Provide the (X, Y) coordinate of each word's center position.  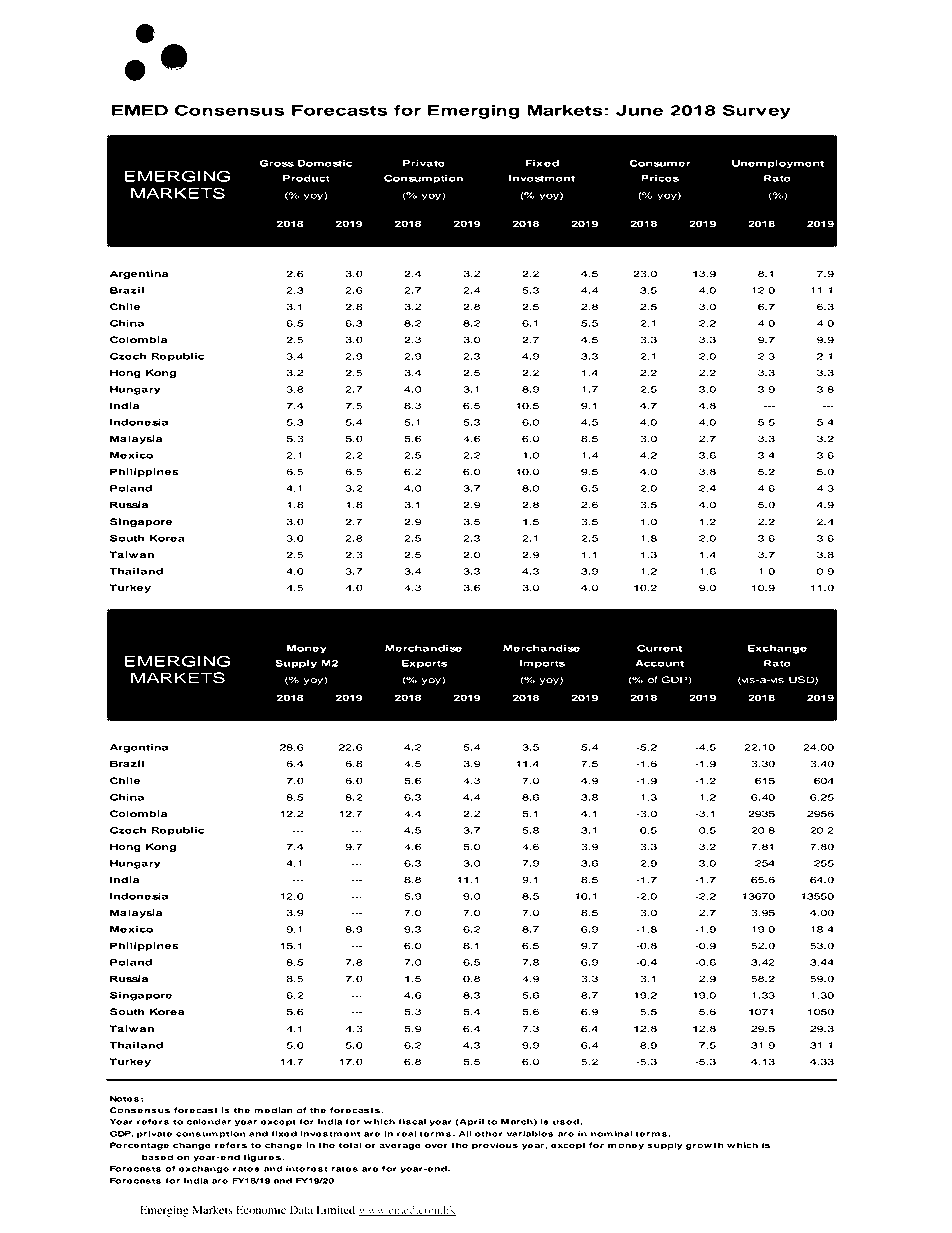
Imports (542, 664)
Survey (756, 112)
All (465, 1134)
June (640, 110)
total (350, 1145)
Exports (424, 664)
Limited (335, 1209)
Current (659, 648)
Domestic (325, 163)
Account (659, 663)
